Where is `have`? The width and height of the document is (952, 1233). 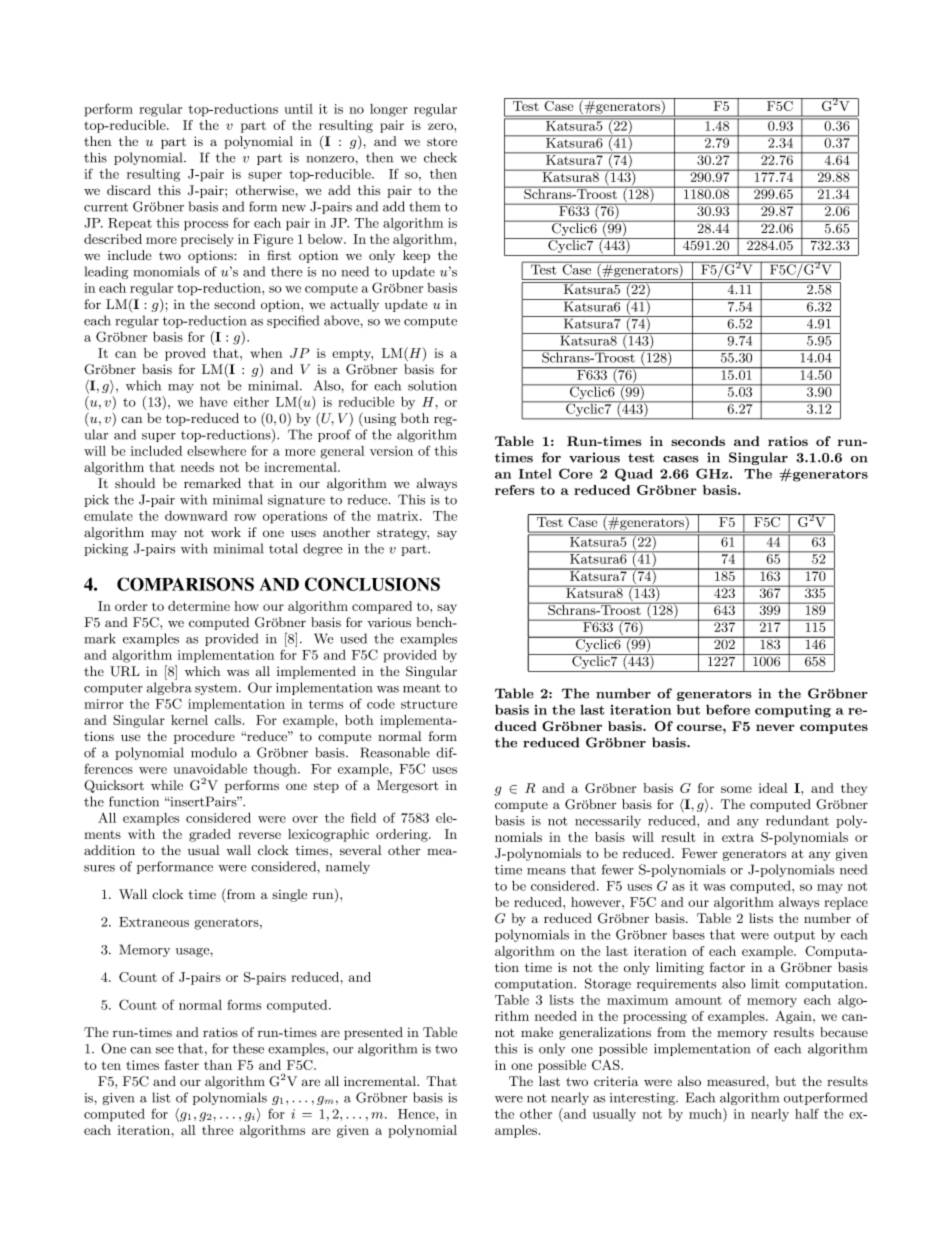
have is located at coordinates (213, 402).
